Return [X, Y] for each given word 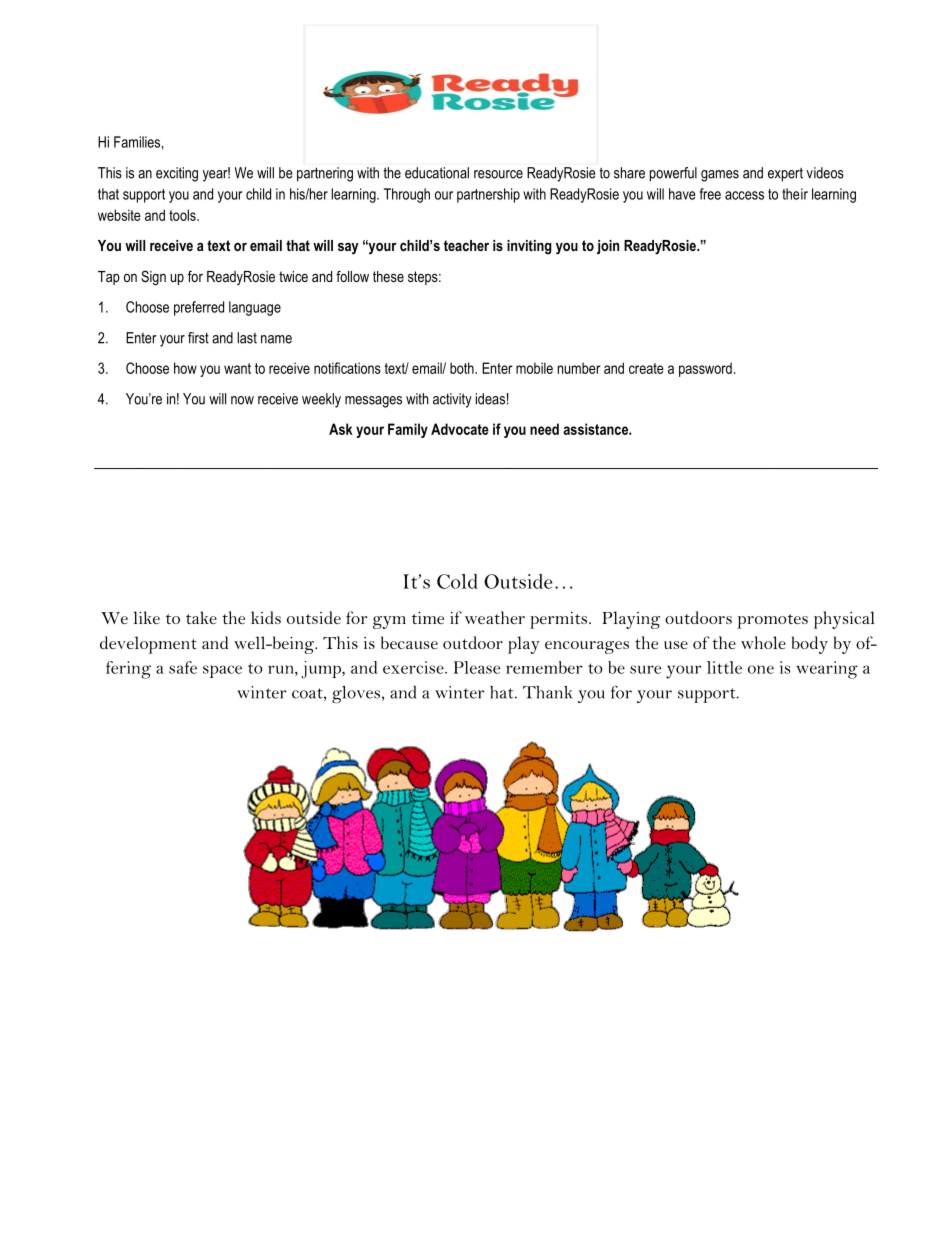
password [705, 369]
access [744, 195]
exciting [177, 174]
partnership [488, 195]
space [222, 671]
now [242, 400]
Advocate [460, 429]
